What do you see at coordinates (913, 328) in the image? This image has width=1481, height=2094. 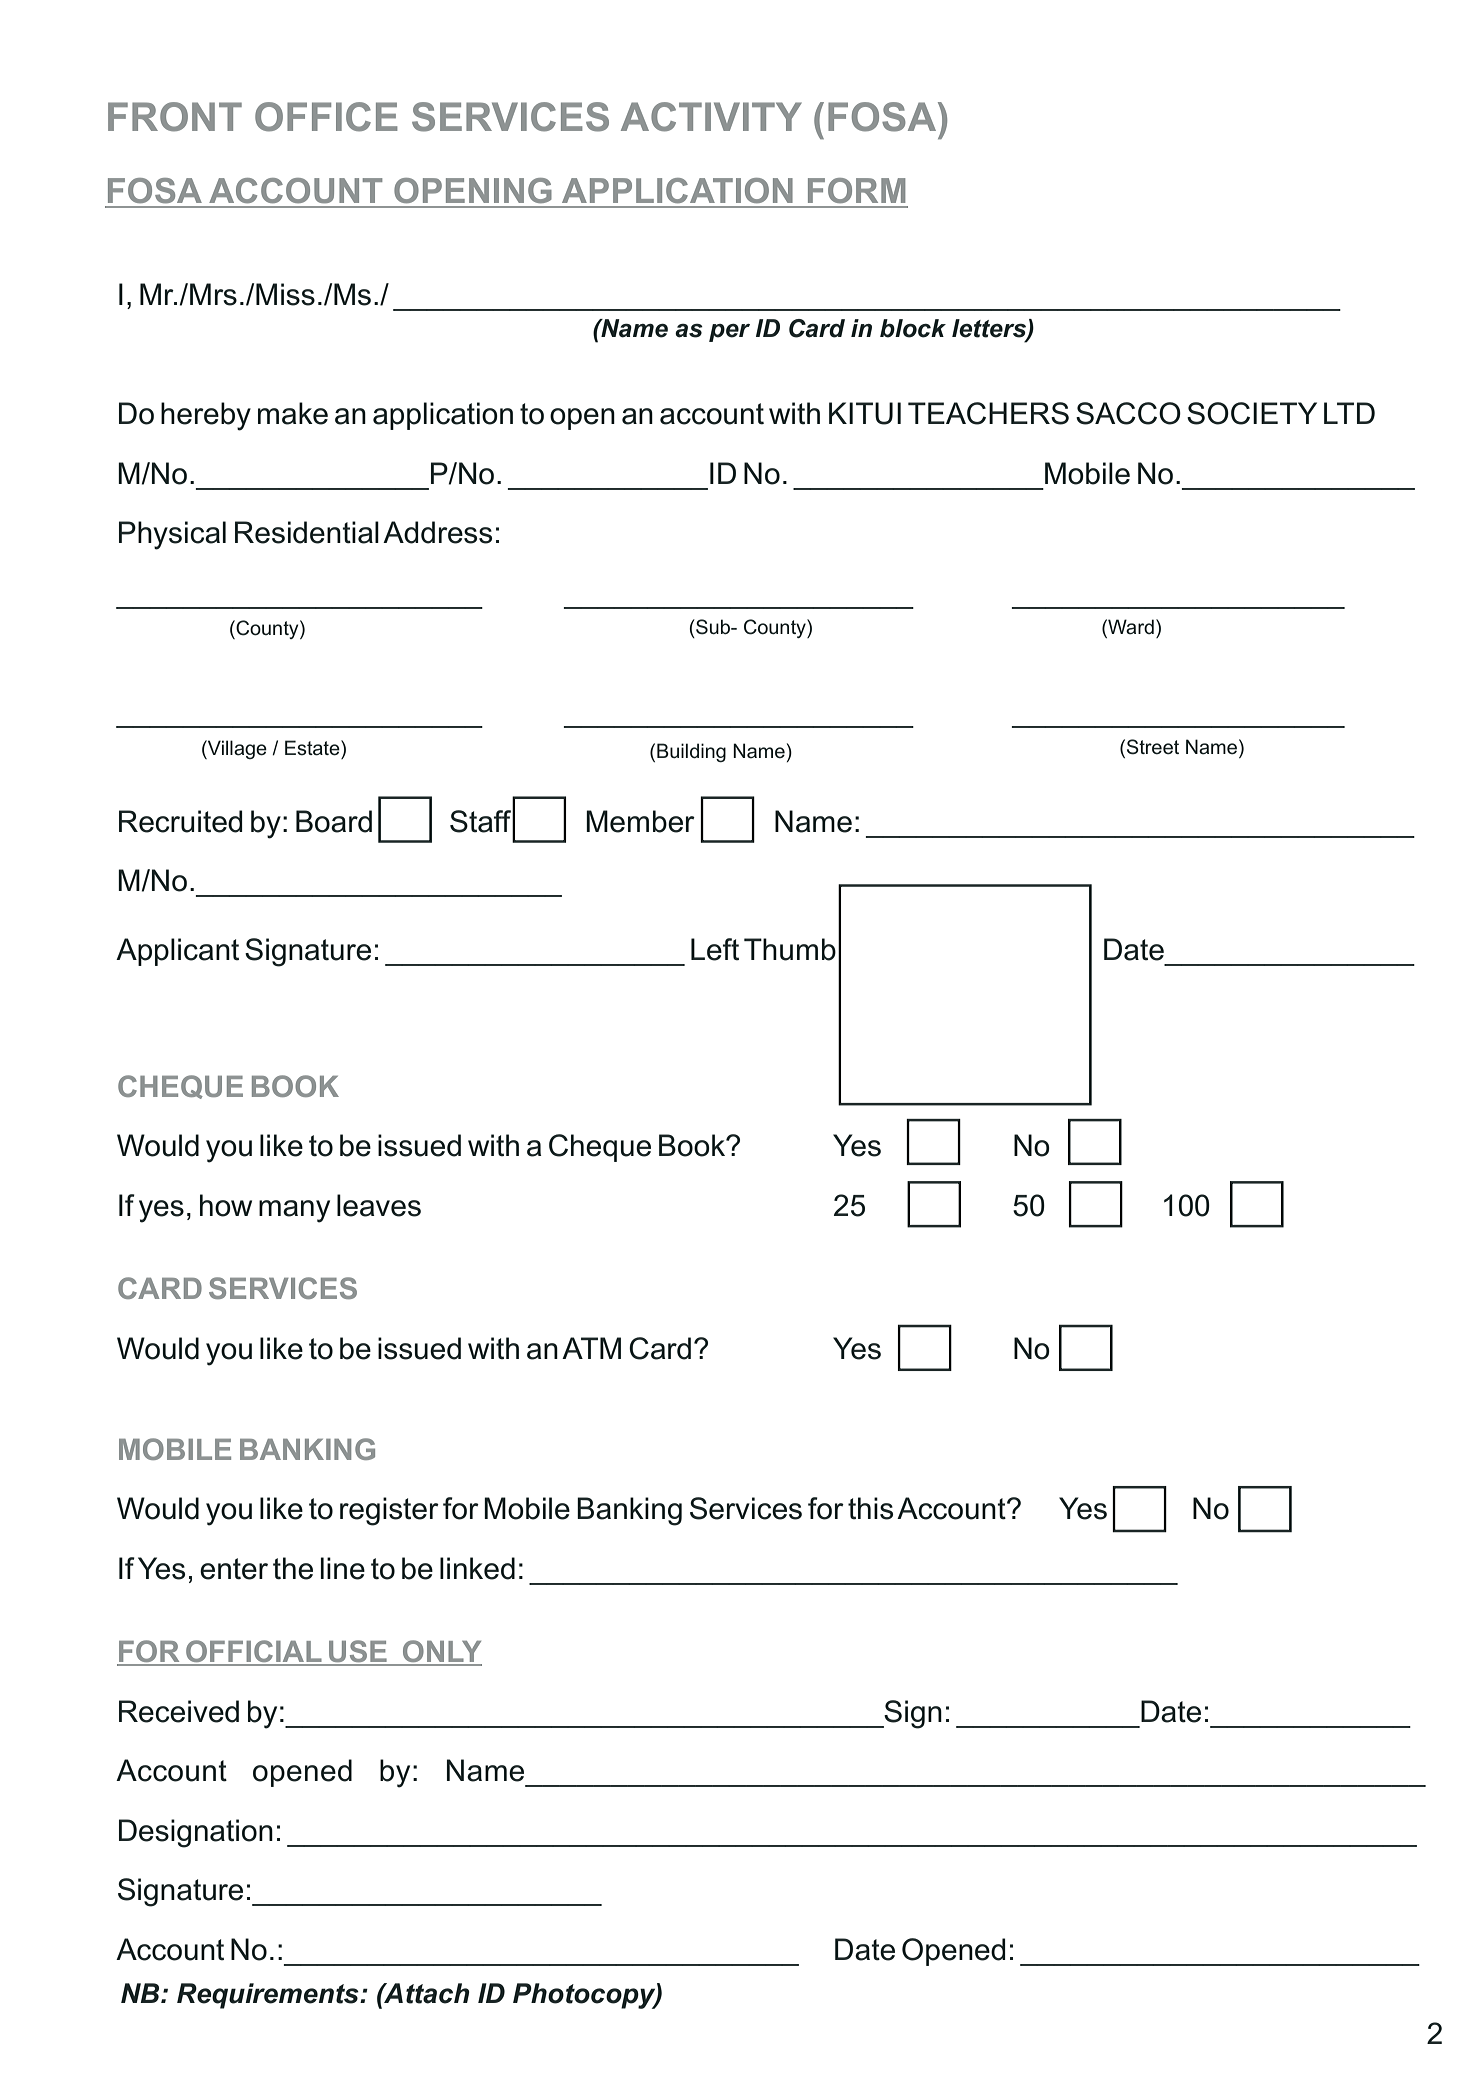 I see `block` at bounding box center [913, 328].
